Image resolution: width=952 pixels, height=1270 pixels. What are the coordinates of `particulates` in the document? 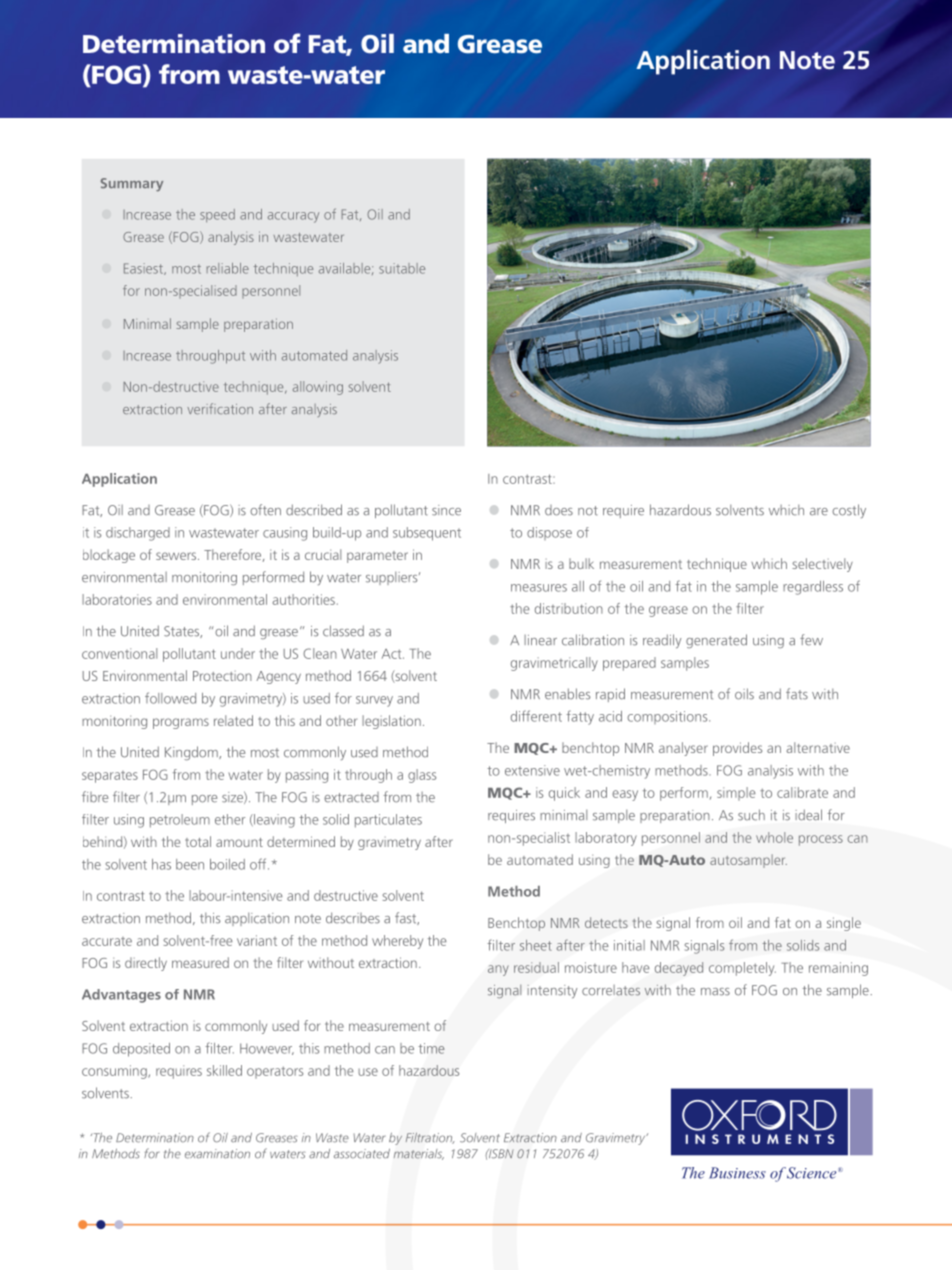 It's located at (388, 821).
